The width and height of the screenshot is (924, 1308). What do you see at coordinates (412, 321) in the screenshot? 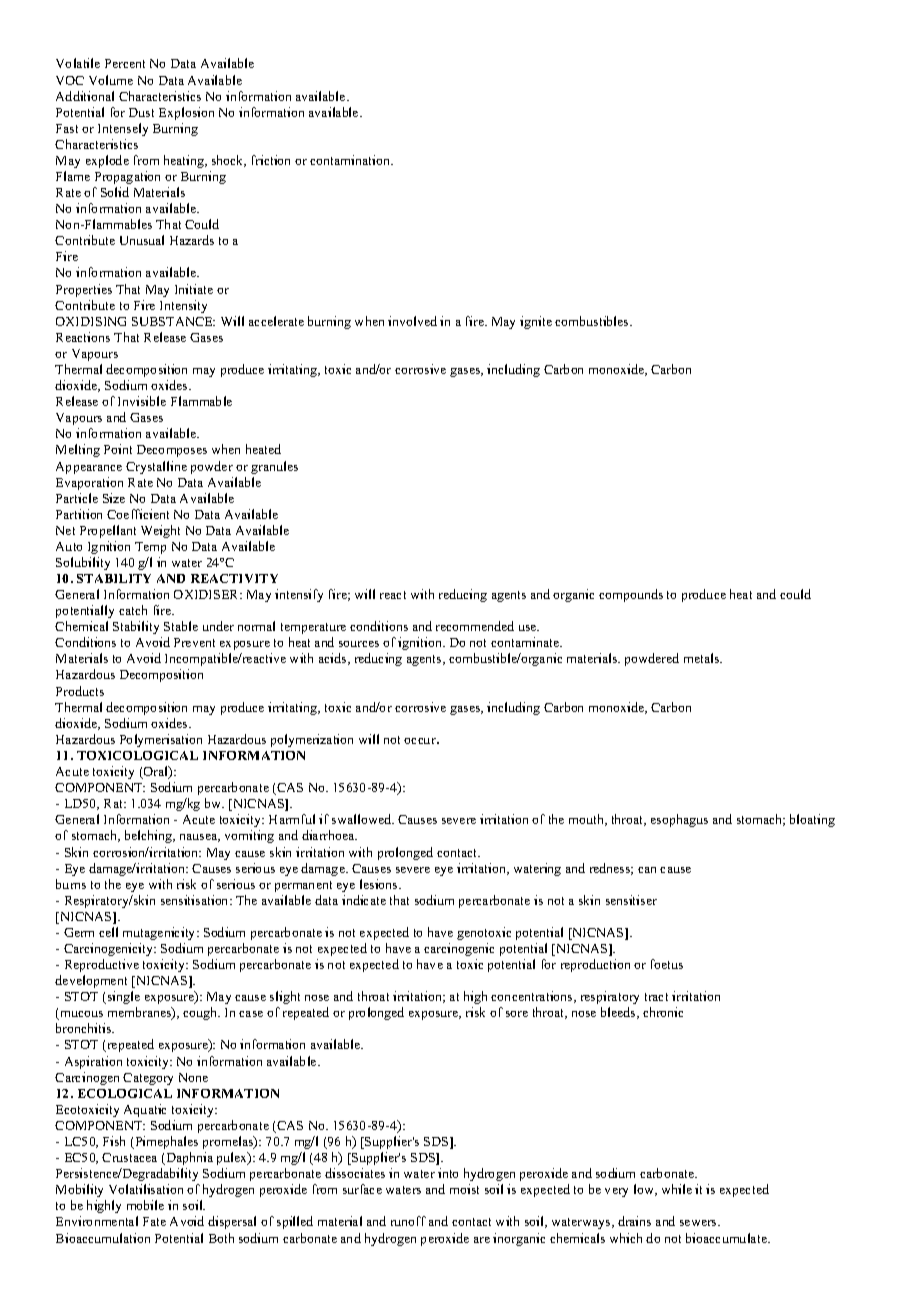
I see `involved` at bounding box center [412, 321].
